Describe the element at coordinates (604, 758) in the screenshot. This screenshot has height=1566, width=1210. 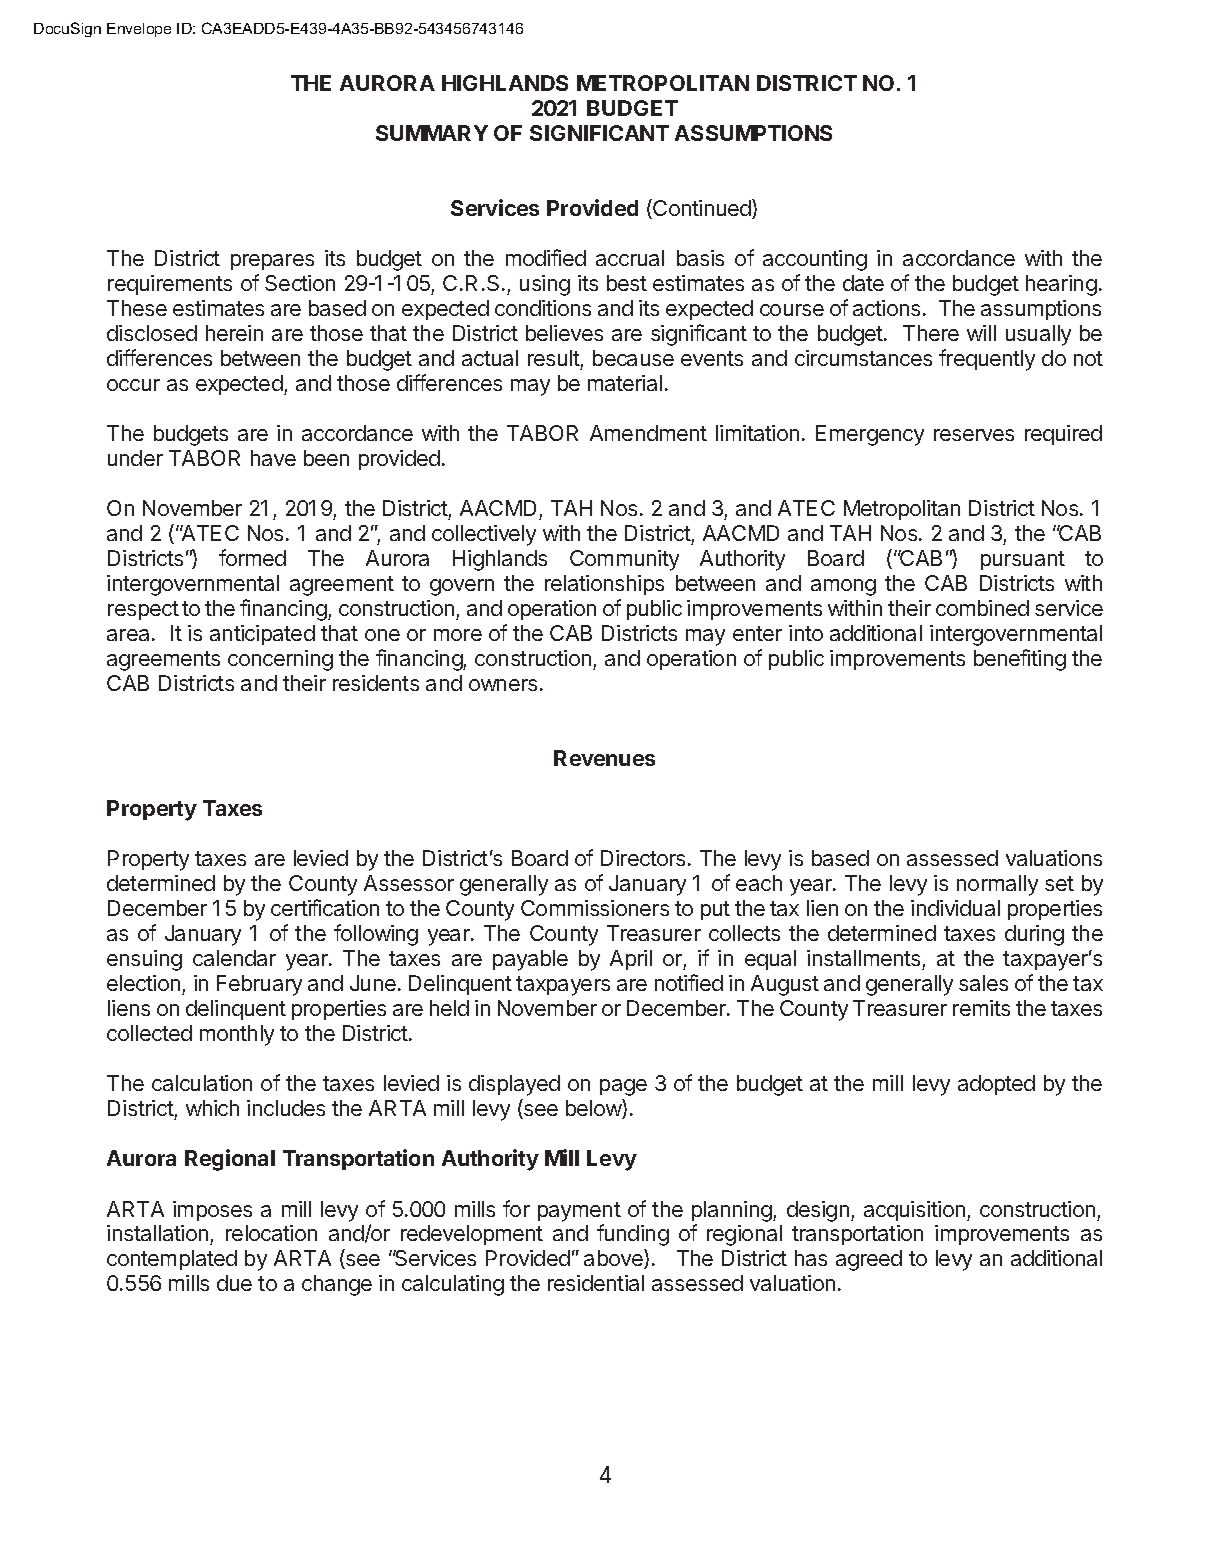
I see `Revenues` at that location.
